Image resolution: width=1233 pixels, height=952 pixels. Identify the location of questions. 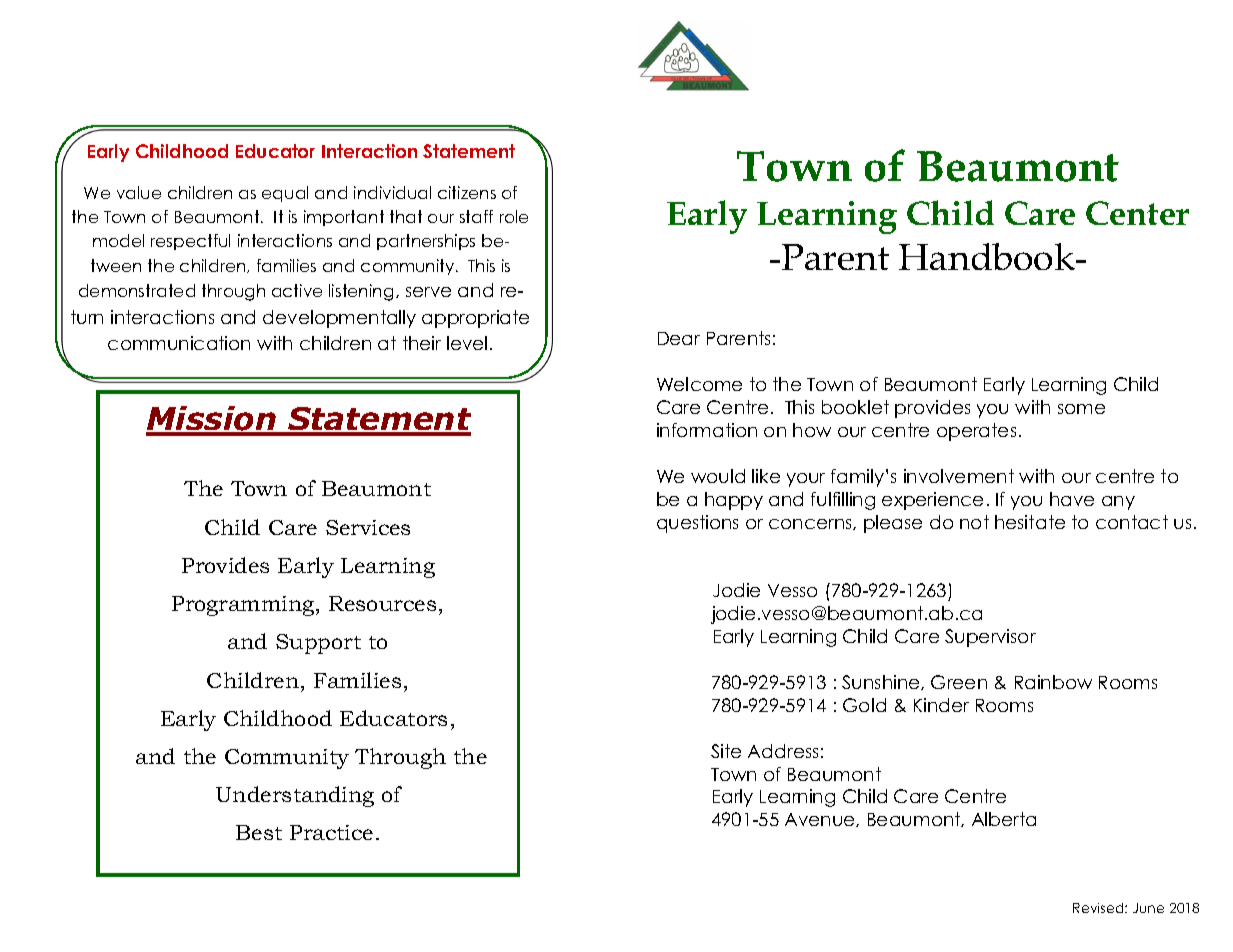
(697, 524).
